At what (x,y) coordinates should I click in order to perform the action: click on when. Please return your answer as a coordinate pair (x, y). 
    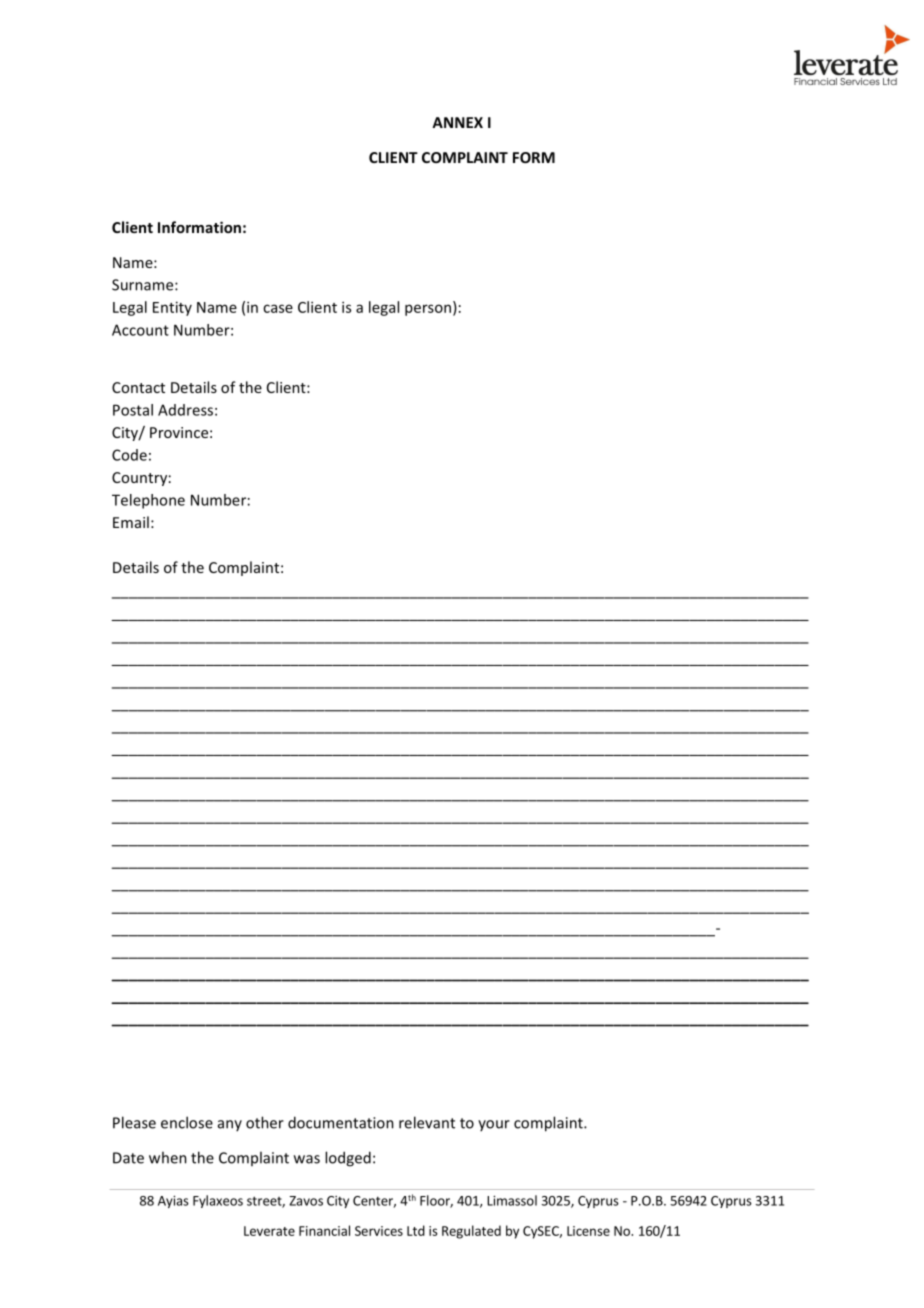
    Looking at the image, I should click on (168, 1157).
